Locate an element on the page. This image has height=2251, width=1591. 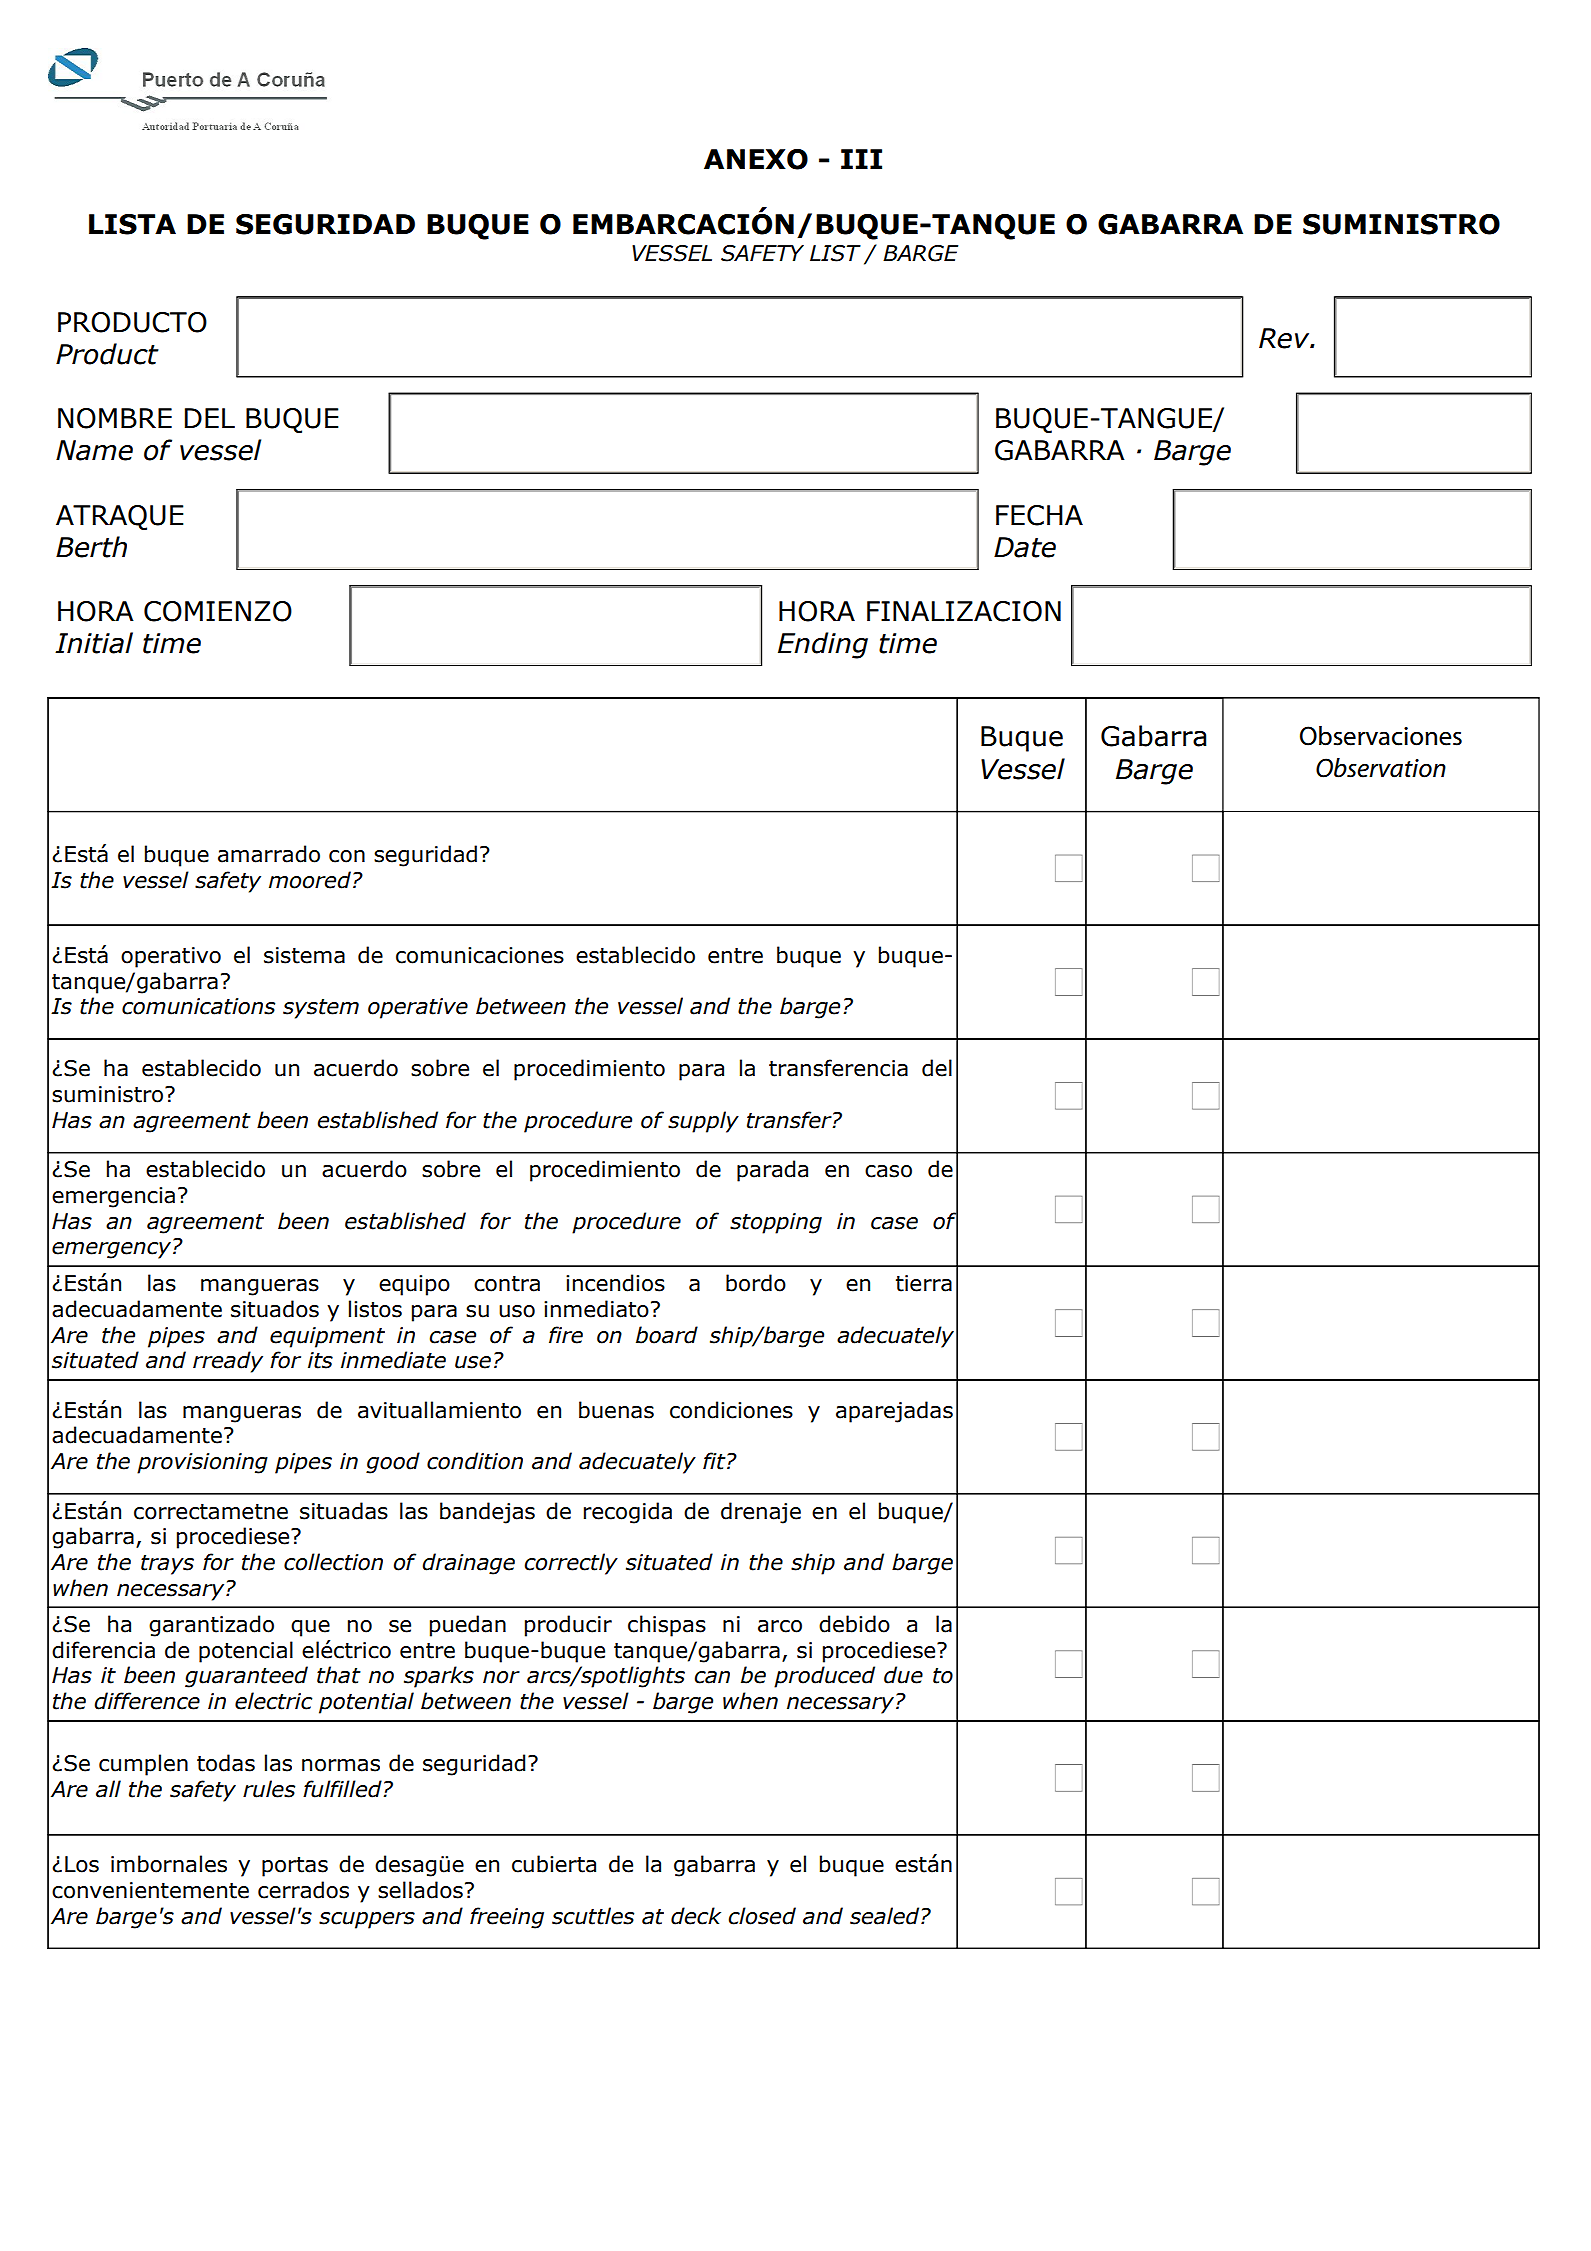
NOMBRE is located at coordinates (115, 418).
